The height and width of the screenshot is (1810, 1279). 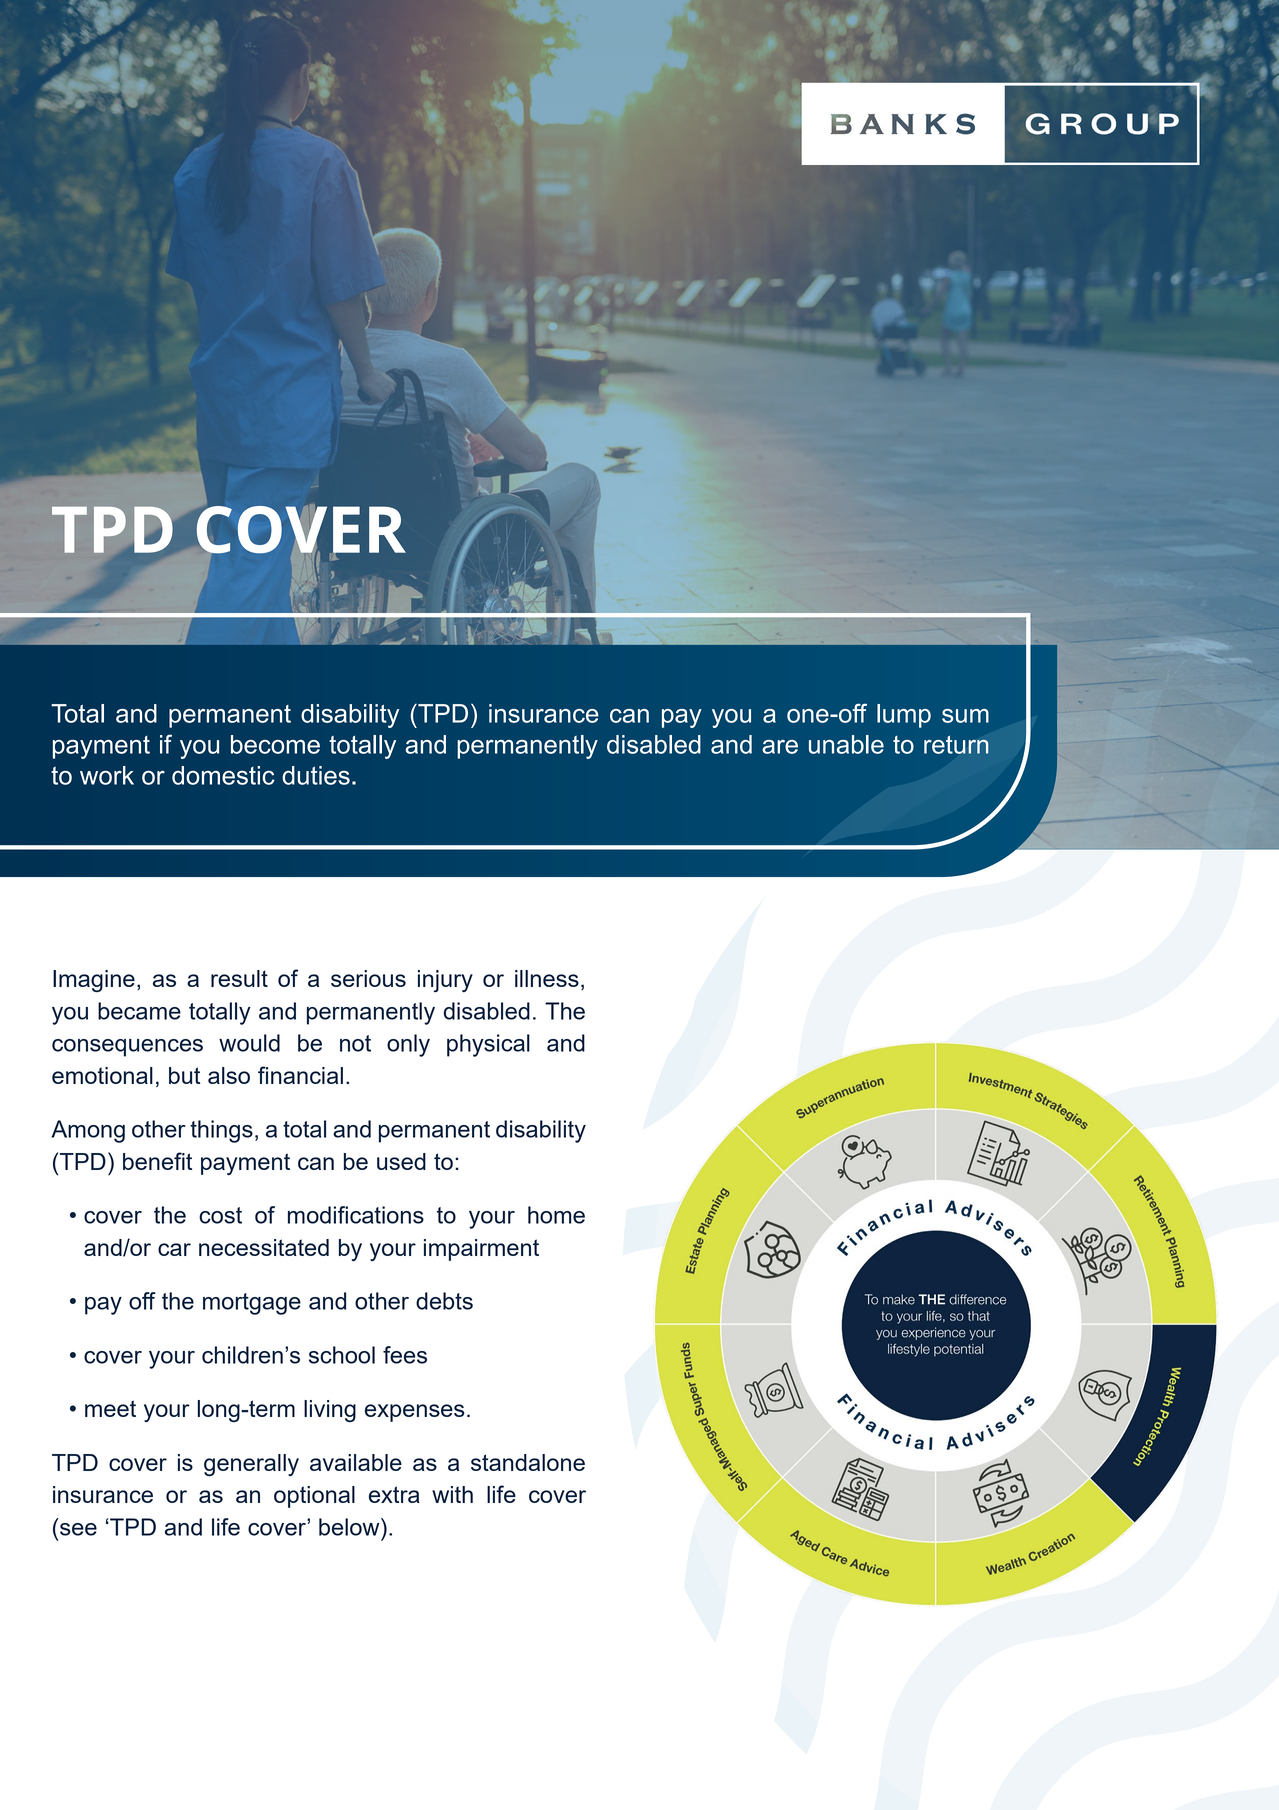 What do you see at coordinates (223, 775) in the screenshot?
I see `domestic` at bounding box center [223, 775].
